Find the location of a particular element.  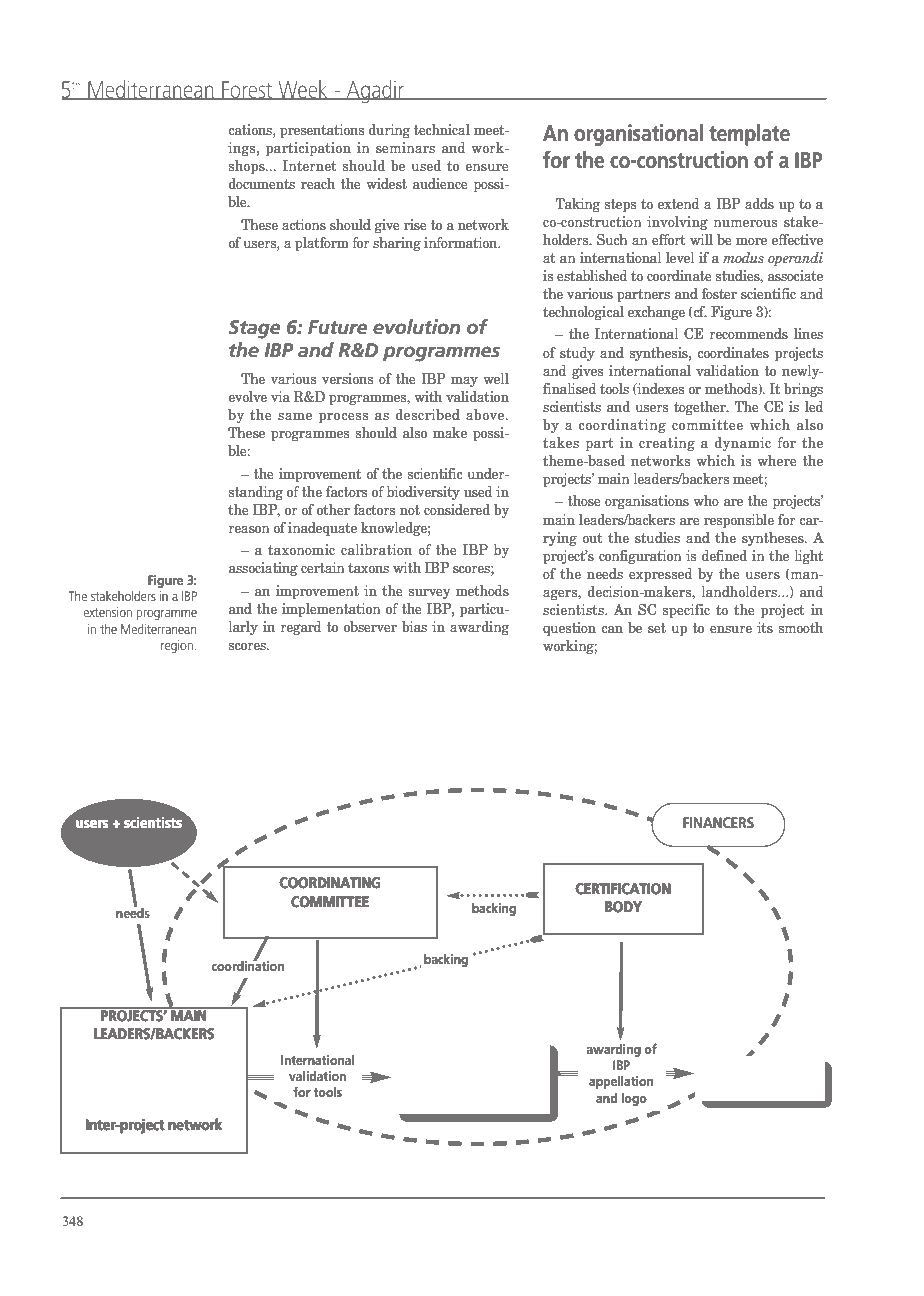

may is located at coordinates (464, 382).
